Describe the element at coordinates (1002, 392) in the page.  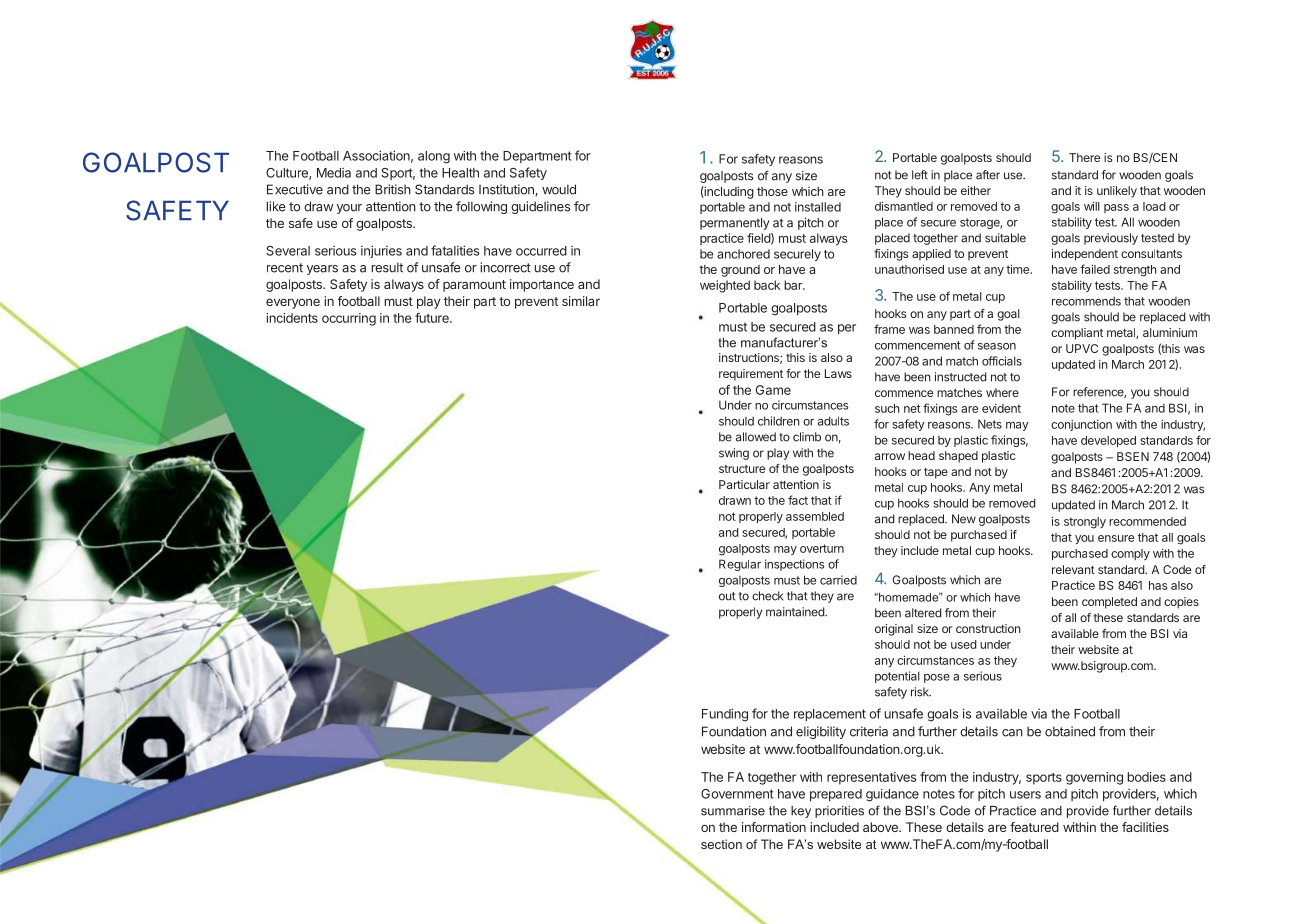
I see `where` at that location.
